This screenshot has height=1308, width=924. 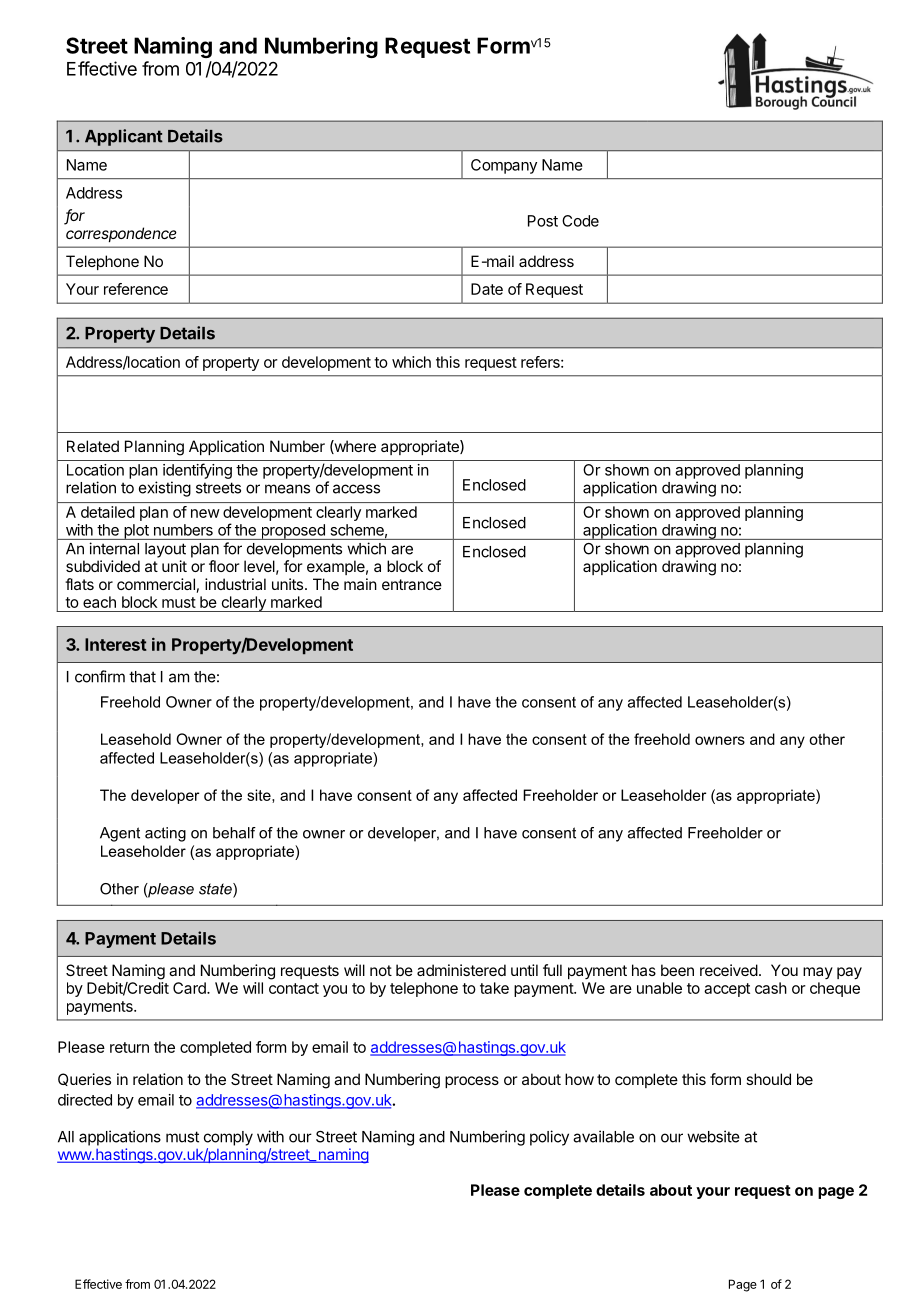 What do you see at coordinates (165, 834) in the screenshot?
I see `acting` at bounding box center [165, 834].
